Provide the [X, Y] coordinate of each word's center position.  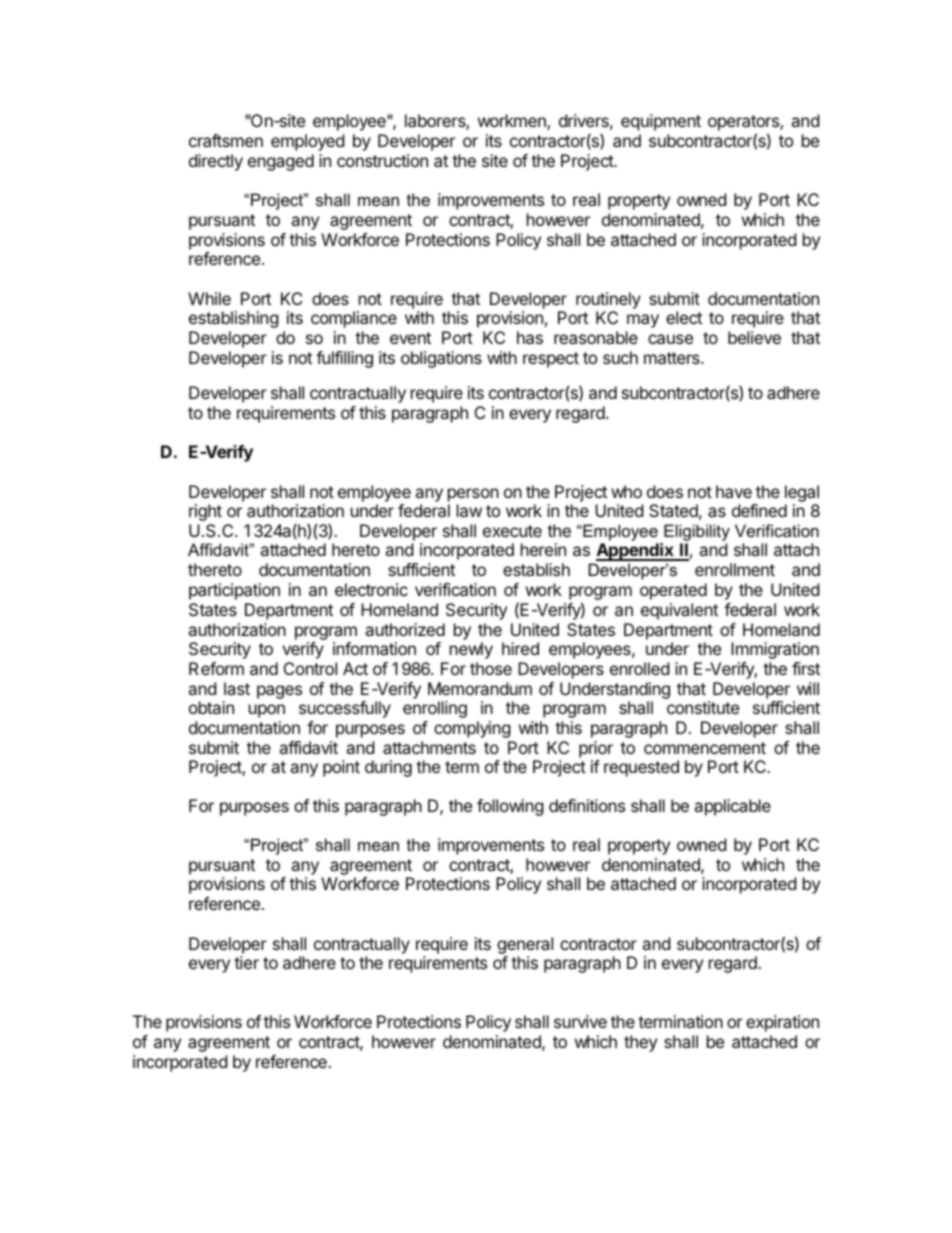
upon [267, 711]
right [205, 512]
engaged [281, 162]
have [734, 491]
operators [744, 124]
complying [472, 729]
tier [246, 962]
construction [382, 160]
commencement [705, 748]
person [473, 495]
